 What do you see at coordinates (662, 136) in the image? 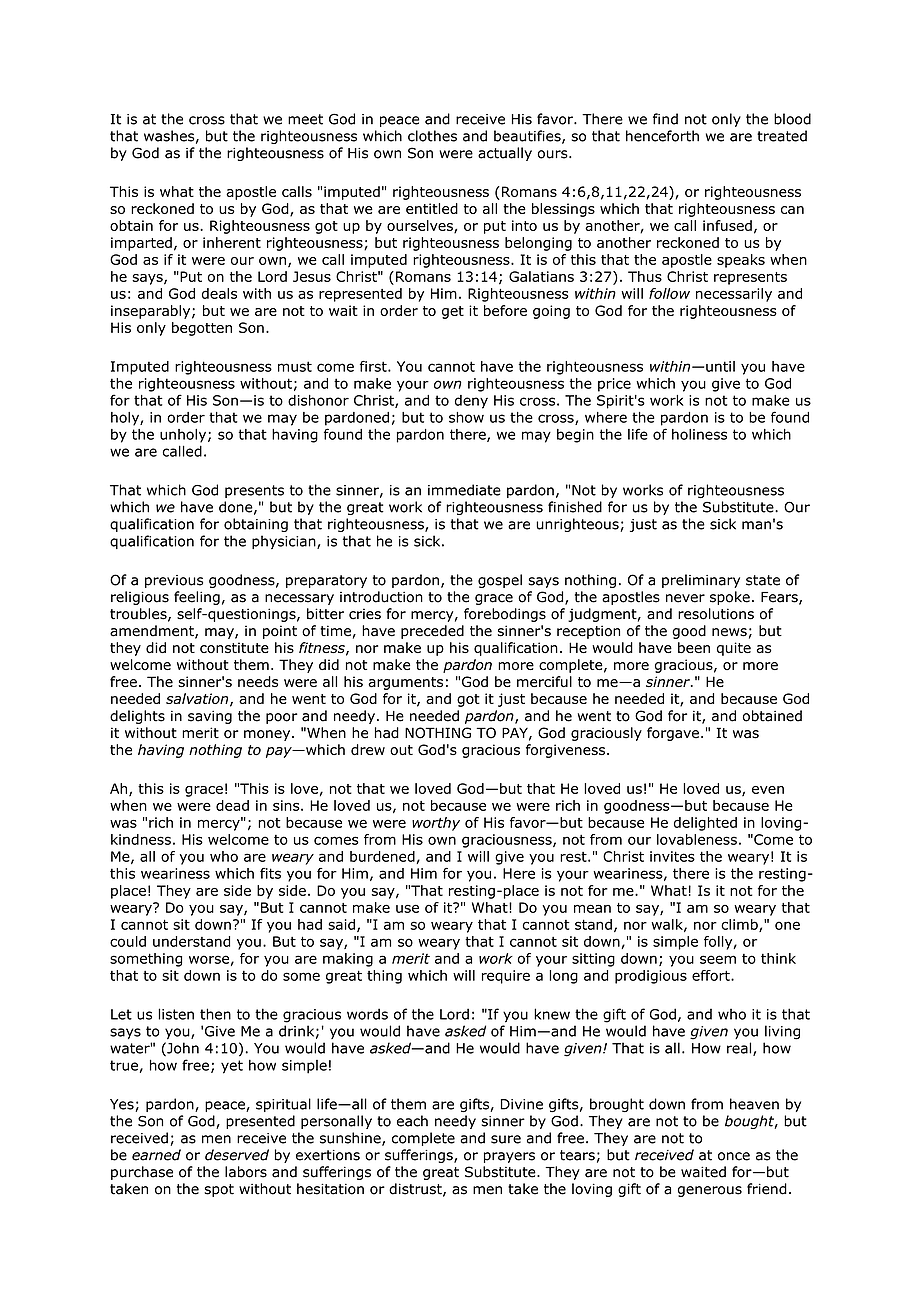
I see `henceforth` at bounding box center [662, 136].
